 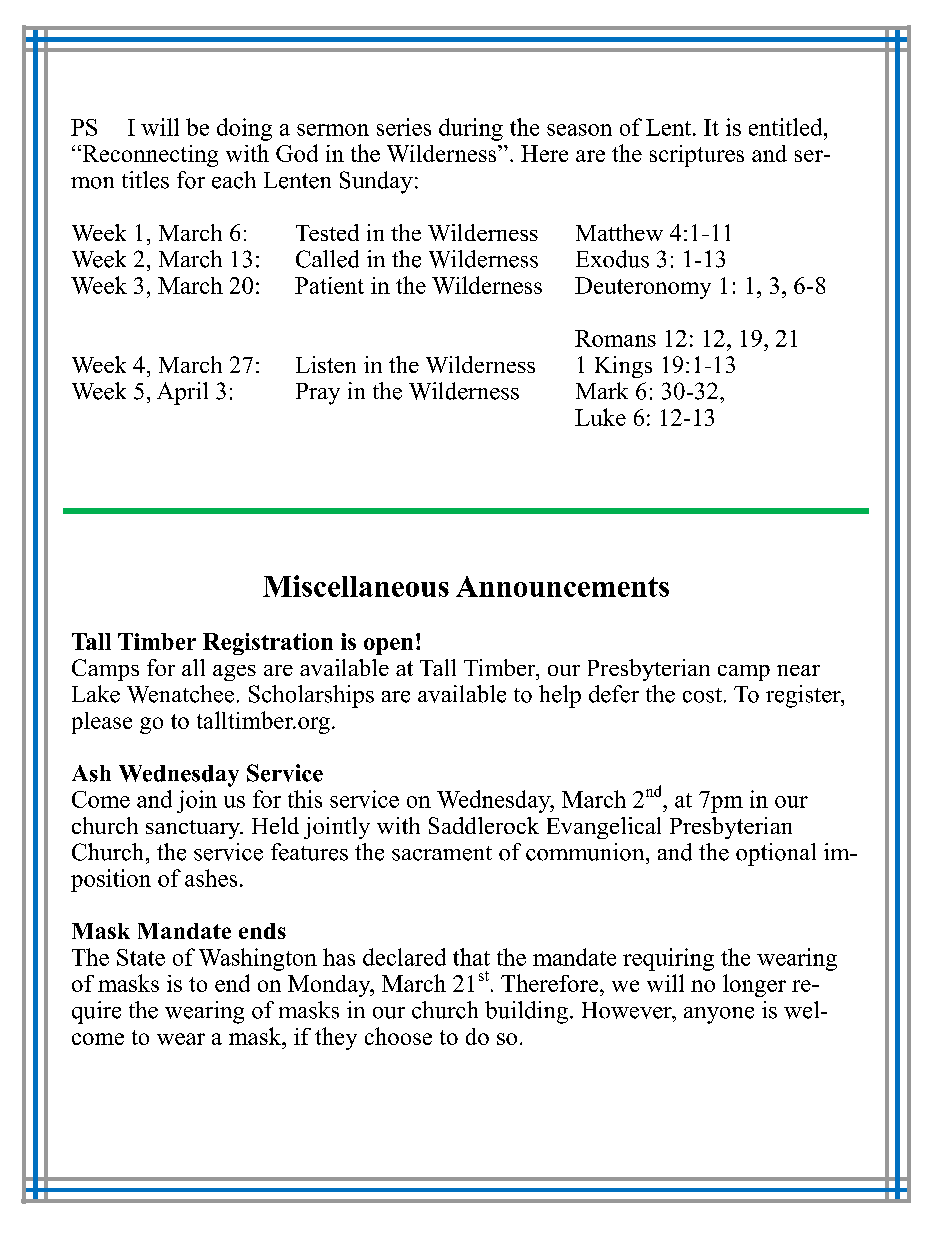 What do you see at coordinates (180, 694) in the page?
I see `Wenatchee` at bounding box center [180, 694].
